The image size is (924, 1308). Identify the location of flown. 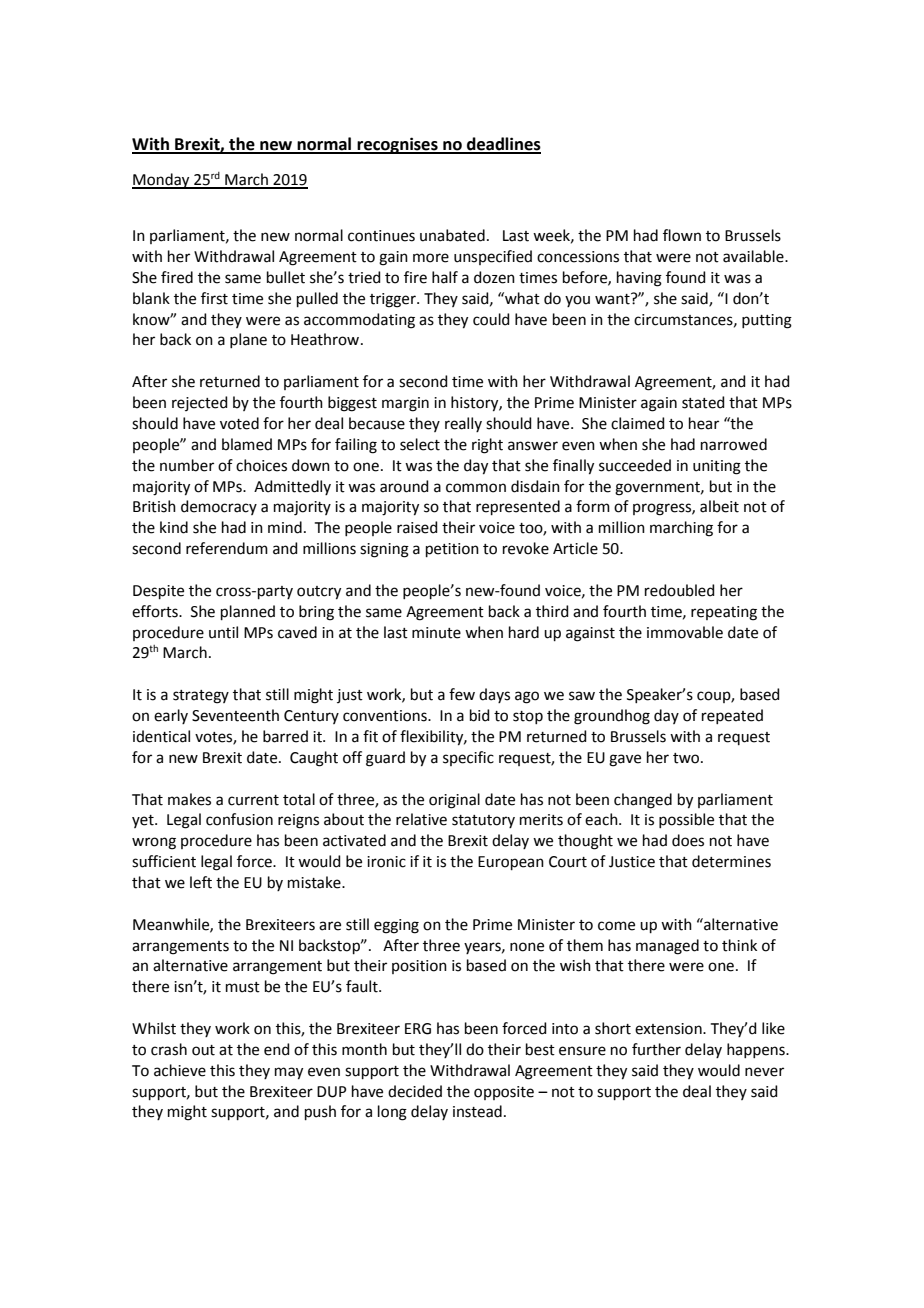
(682, 235).
